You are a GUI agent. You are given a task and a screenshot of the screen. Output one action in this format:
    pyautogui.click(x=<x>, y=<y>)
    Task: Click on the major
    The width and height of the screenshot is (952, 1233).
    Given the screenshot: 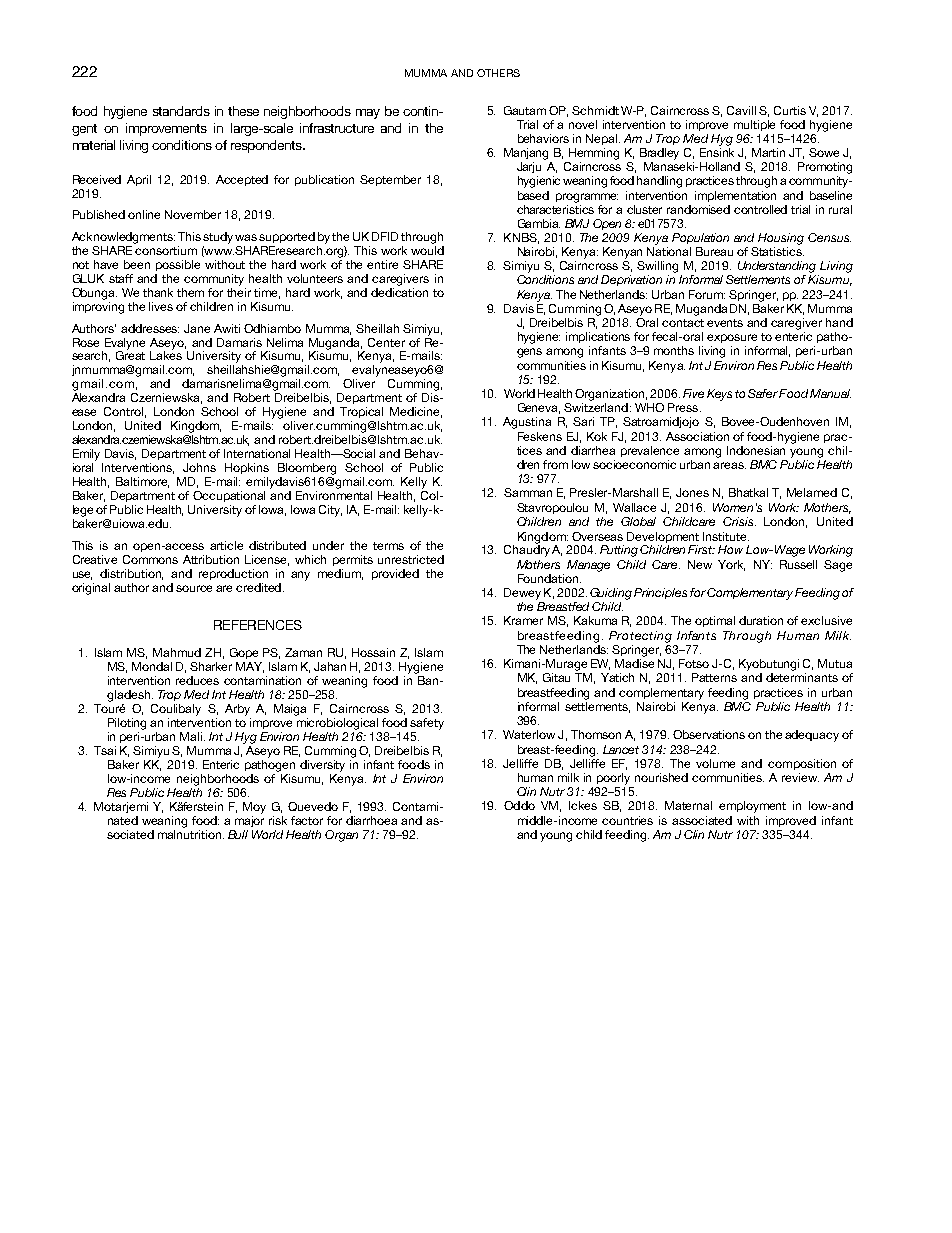 What is the action you would take?
    pyautogui.click(x=249, y=821)
